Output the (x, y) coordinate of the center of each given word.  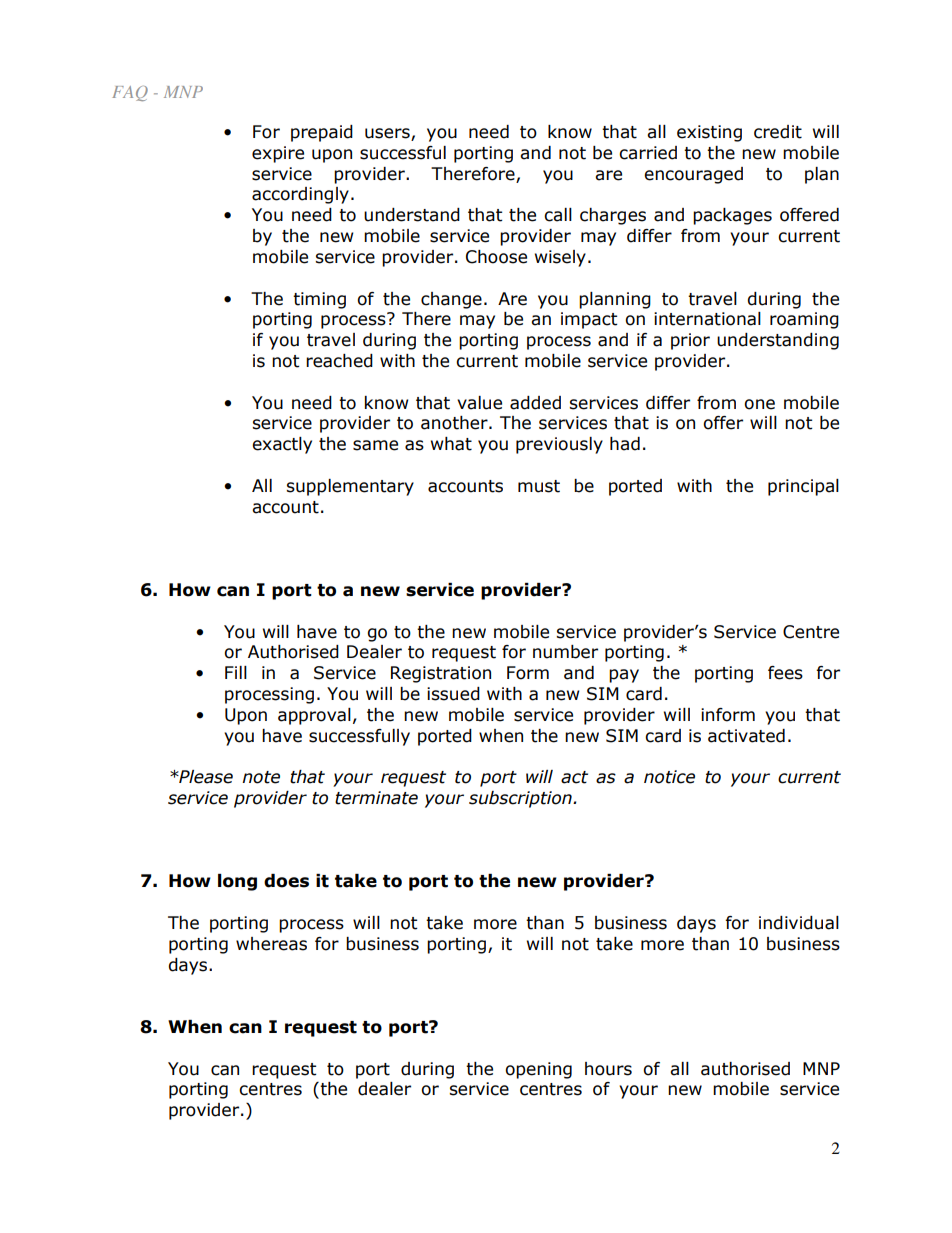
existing (709, 133)
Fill (236, 672)
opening (538, 1070)
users (388, 134)
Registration (441, 674)
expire (278, 154)
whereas (271, 944)
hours (608, 1069)
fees (785, 673)
